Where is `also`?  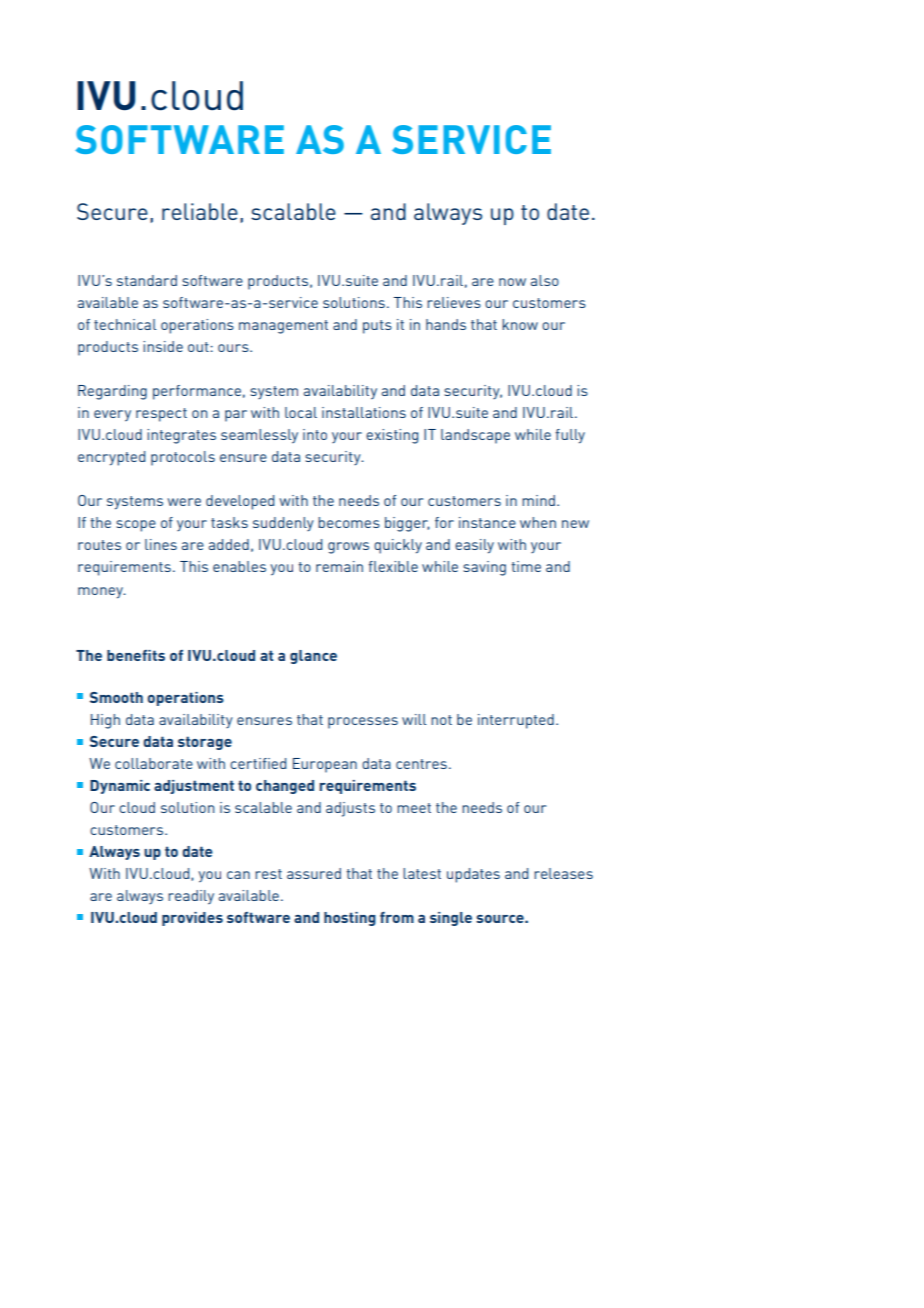
also is located at coordinates (545, 280).
